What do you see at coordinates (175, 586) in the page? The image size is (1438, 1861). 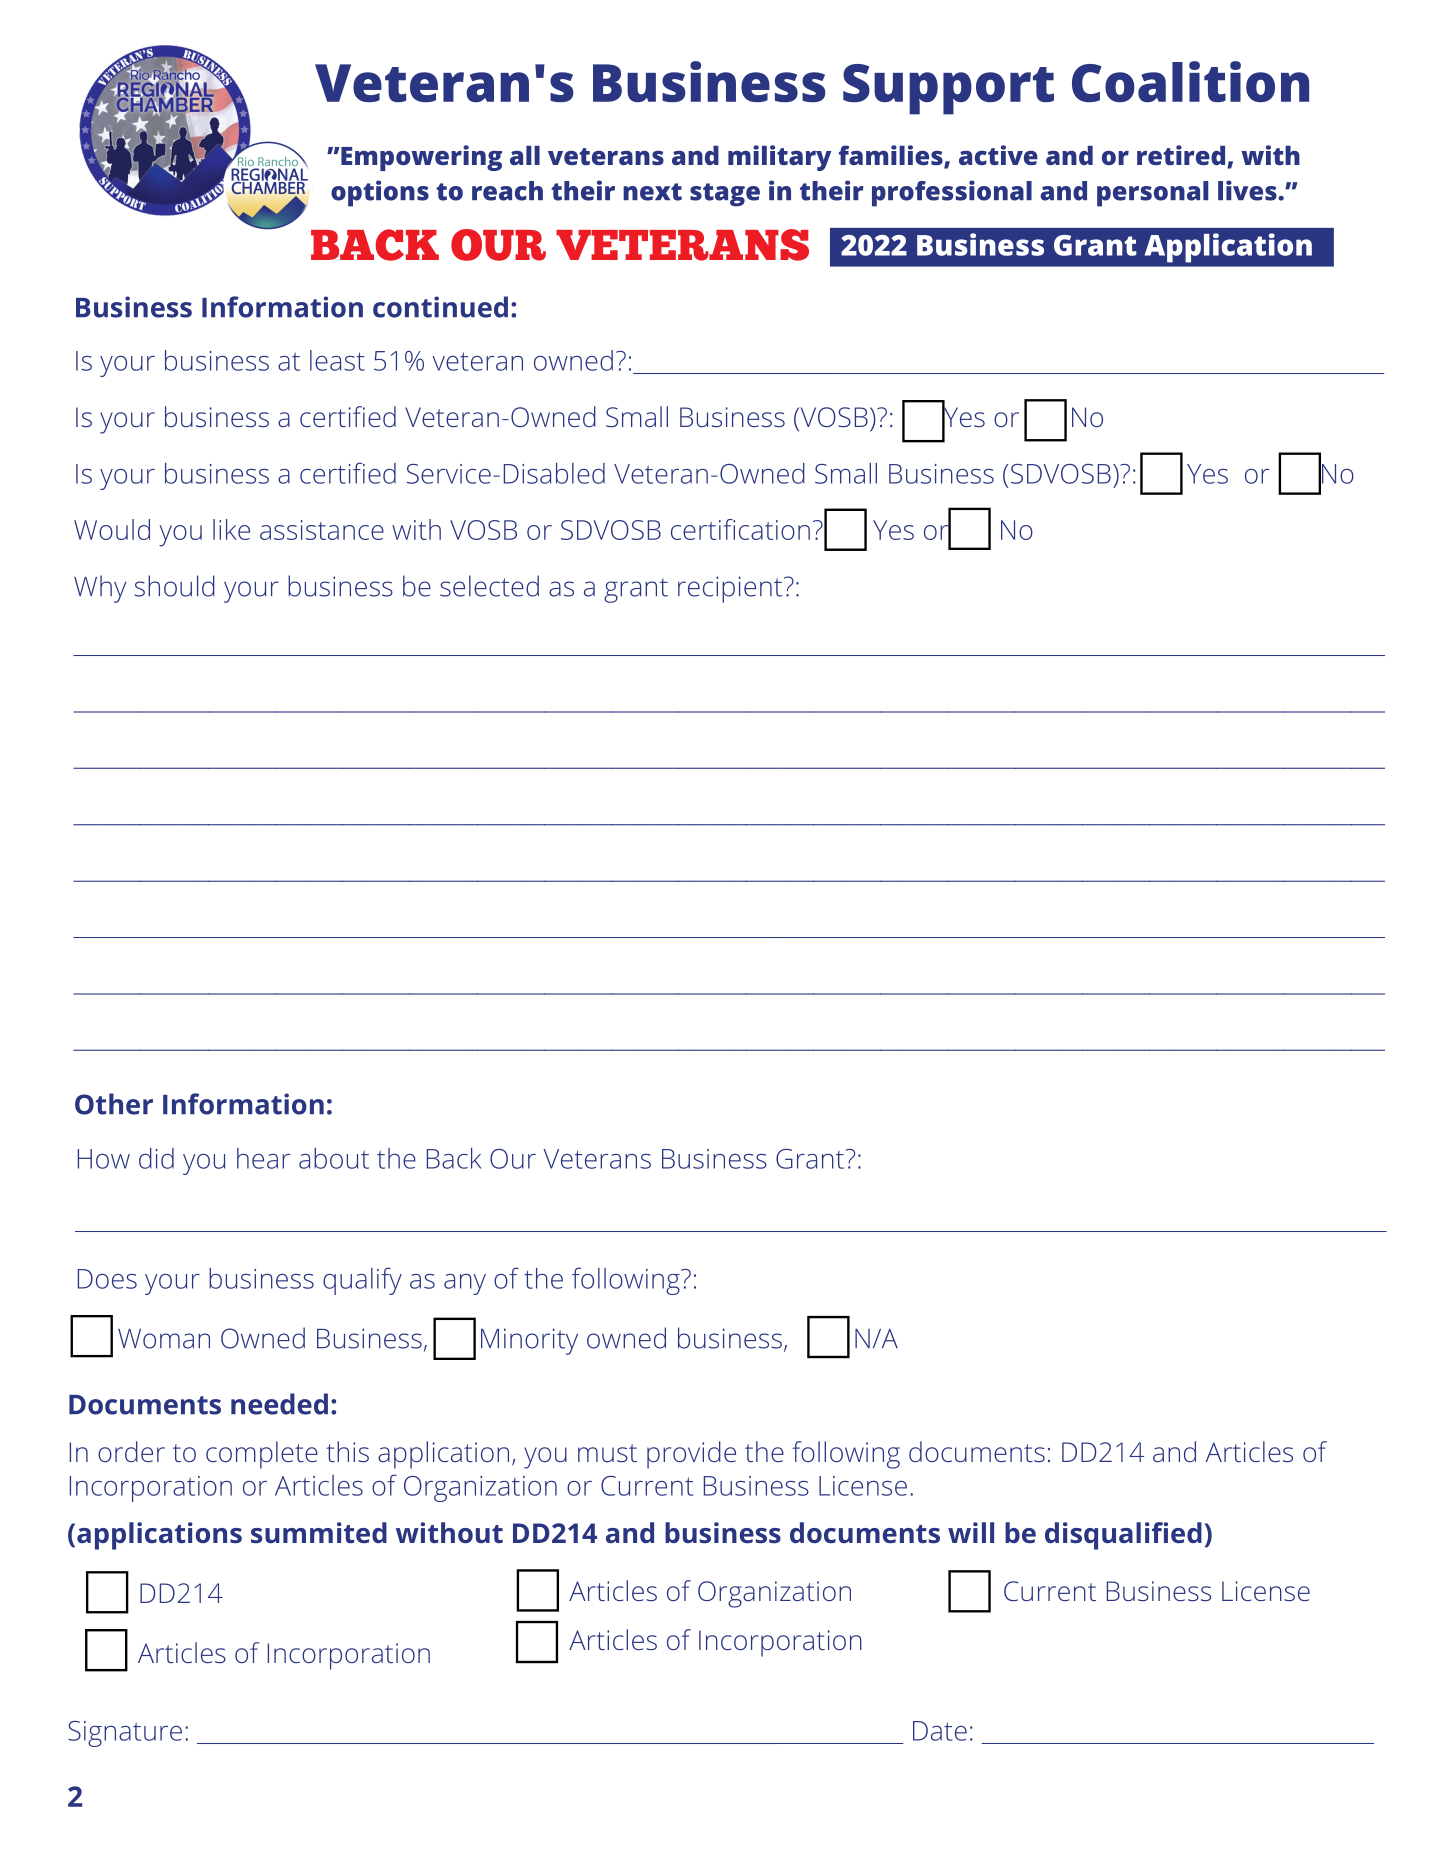 I see `should` at bounding box center [175, 586].
